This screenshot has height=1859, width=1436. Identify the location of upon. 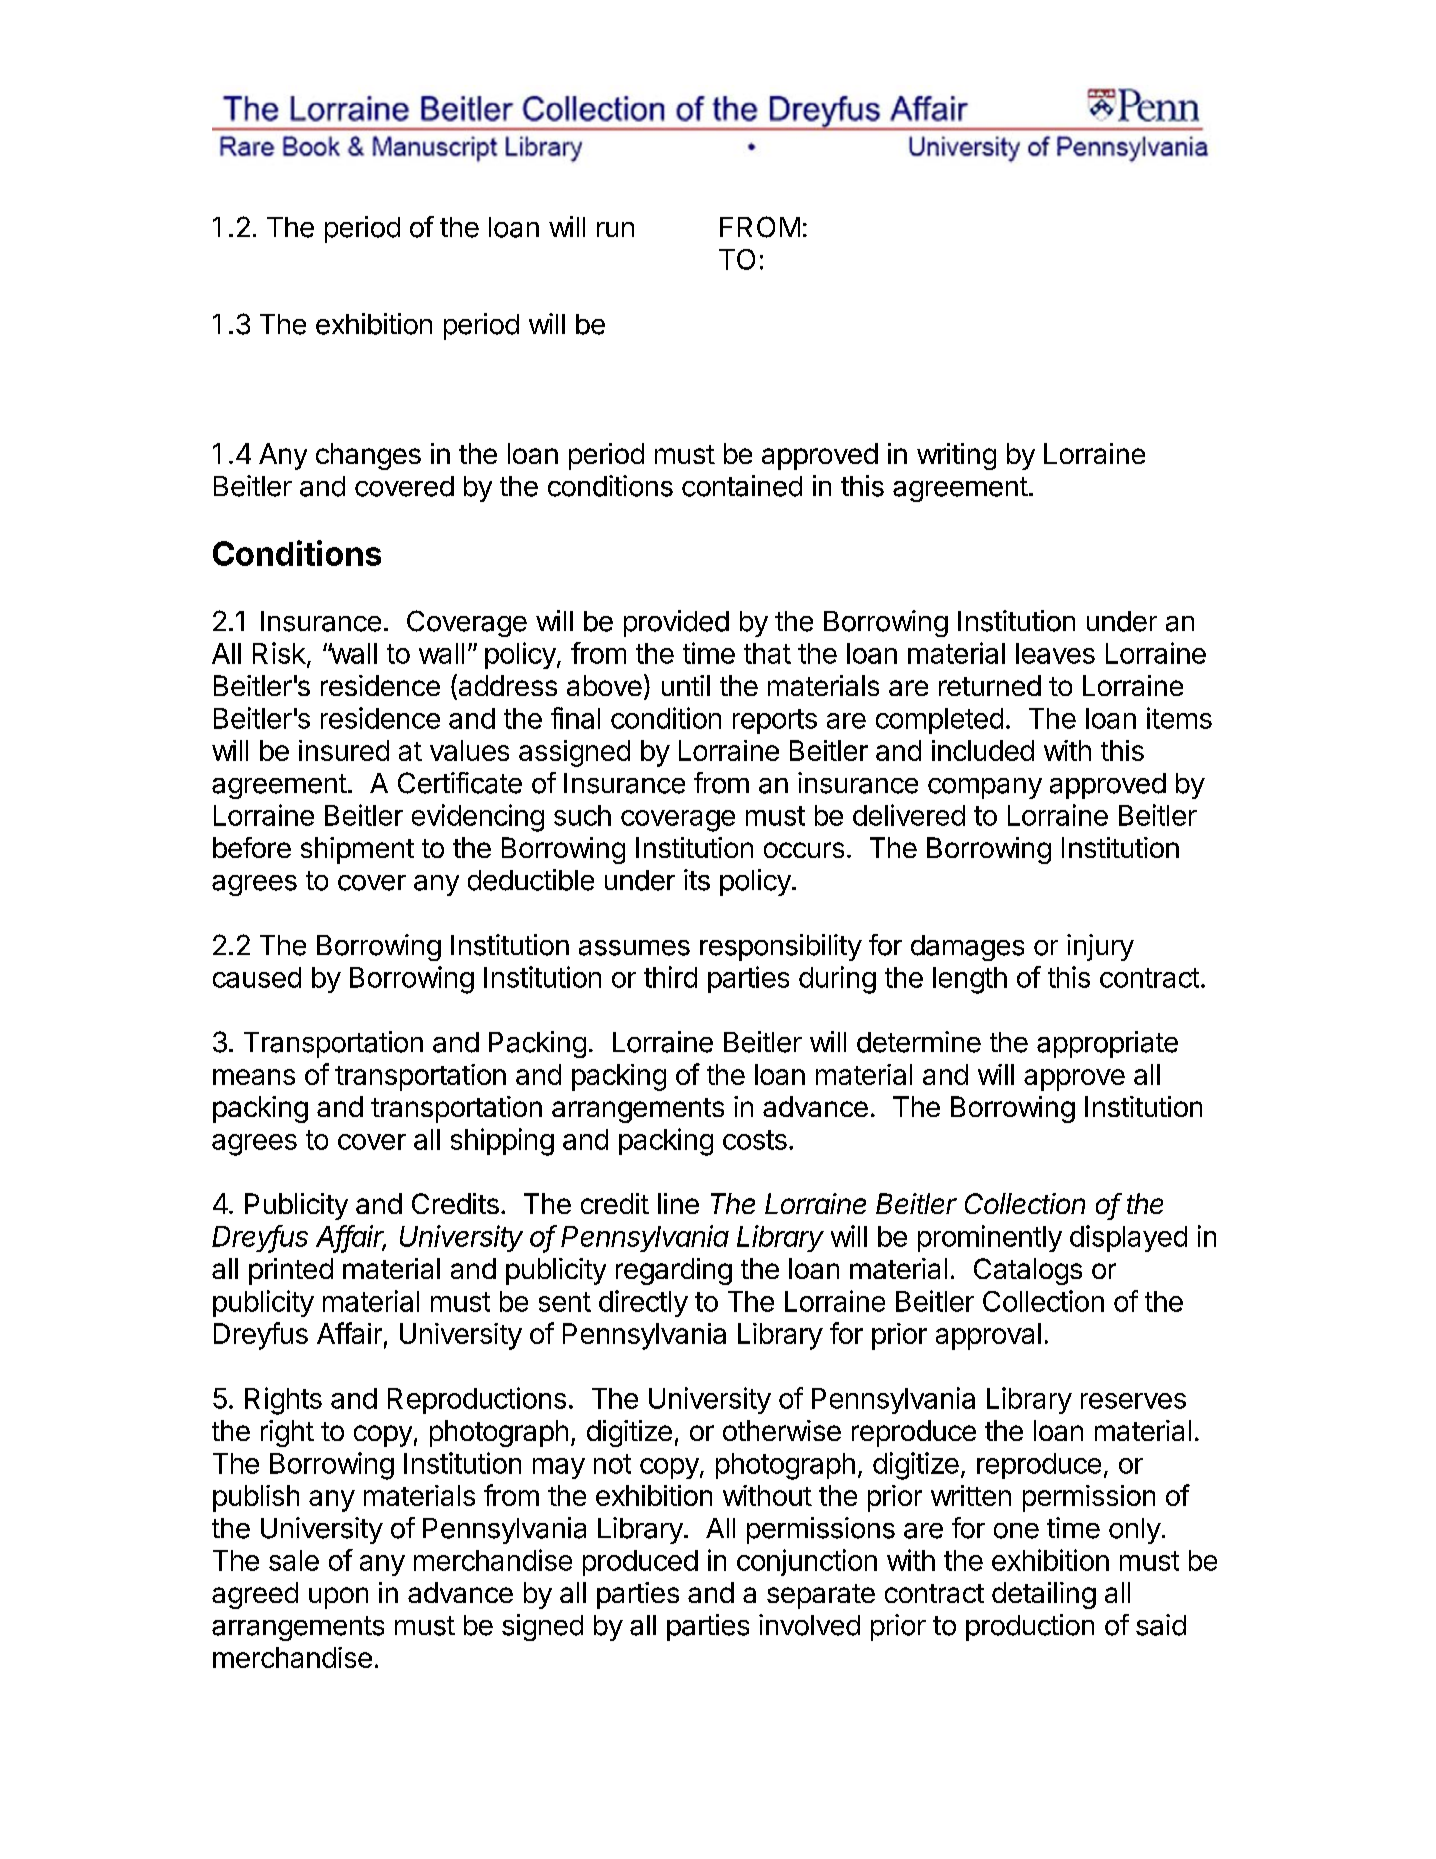
(338, 1598).
